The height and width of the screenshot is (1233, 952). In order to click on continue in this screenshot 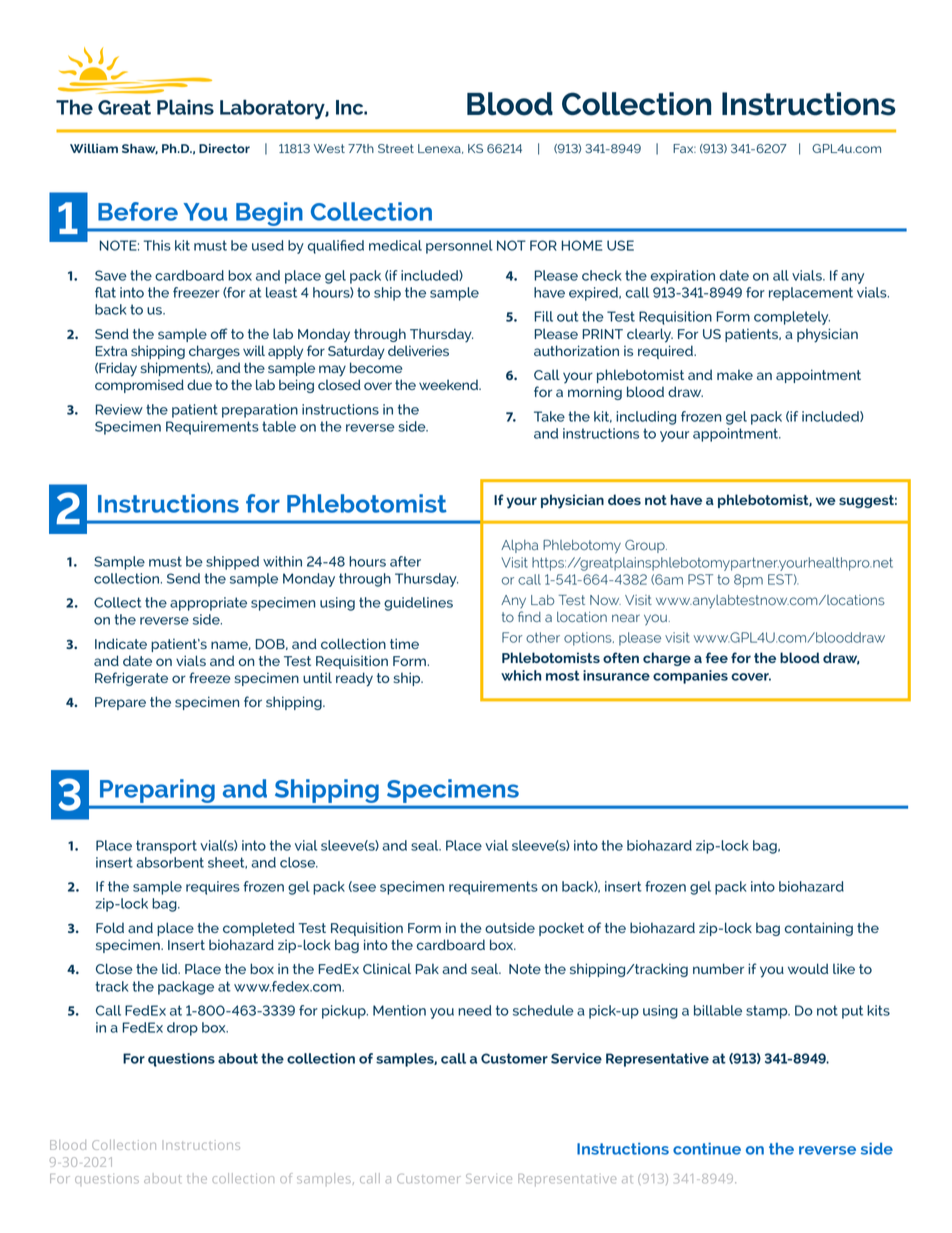, I will do `click(707, 1149)`.
